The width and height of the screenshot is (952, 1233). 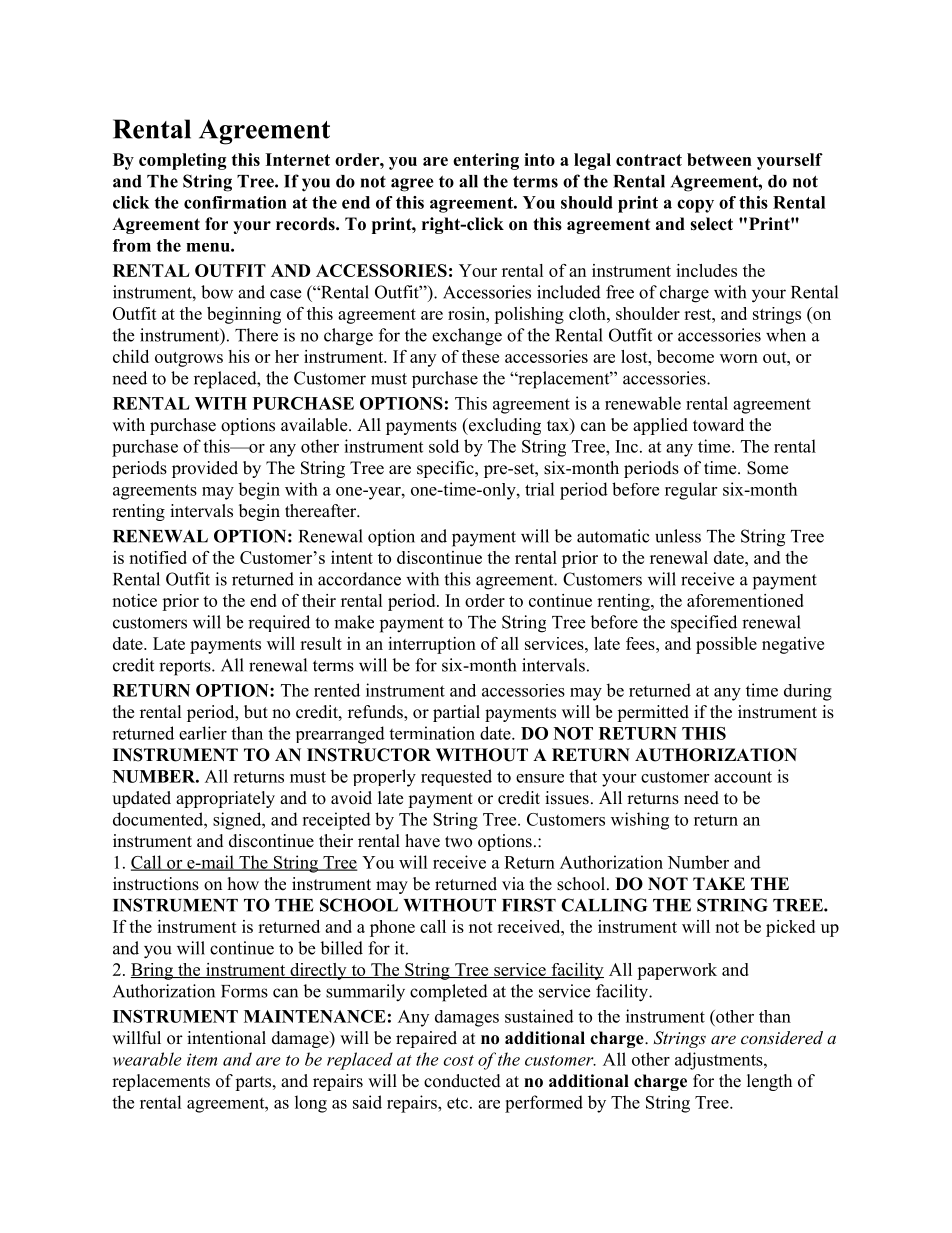 What do you see at coordinates (691, 491) in the screenshot?
I see `regular` at bounding box center [691, 491].
